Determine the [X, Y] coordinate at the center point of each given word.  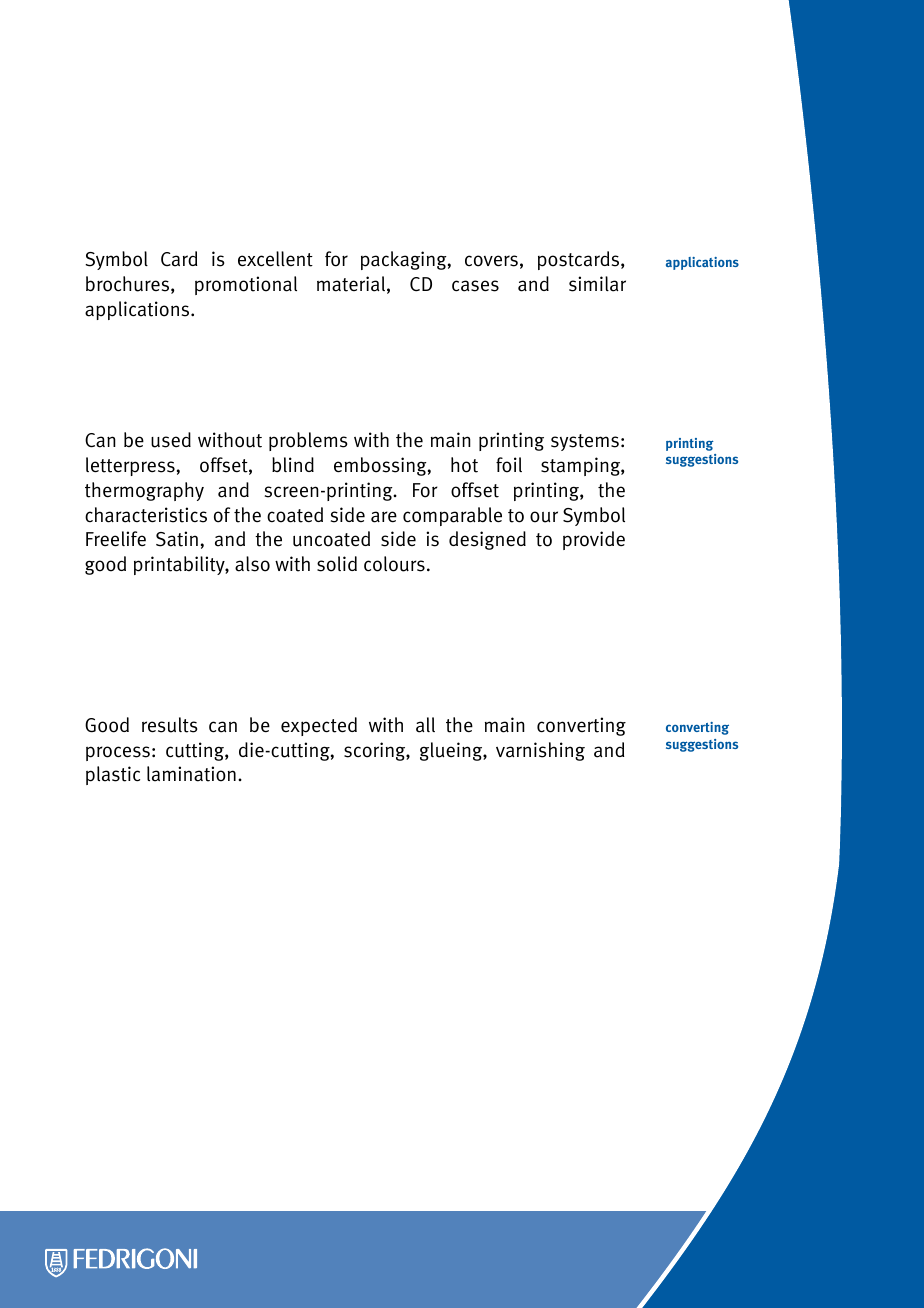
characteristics [146, 515]
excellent [275, 259]
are [384, 517]
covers [491, 261]
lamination [191, 774]
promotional [246, 285]
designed [487, 540]
